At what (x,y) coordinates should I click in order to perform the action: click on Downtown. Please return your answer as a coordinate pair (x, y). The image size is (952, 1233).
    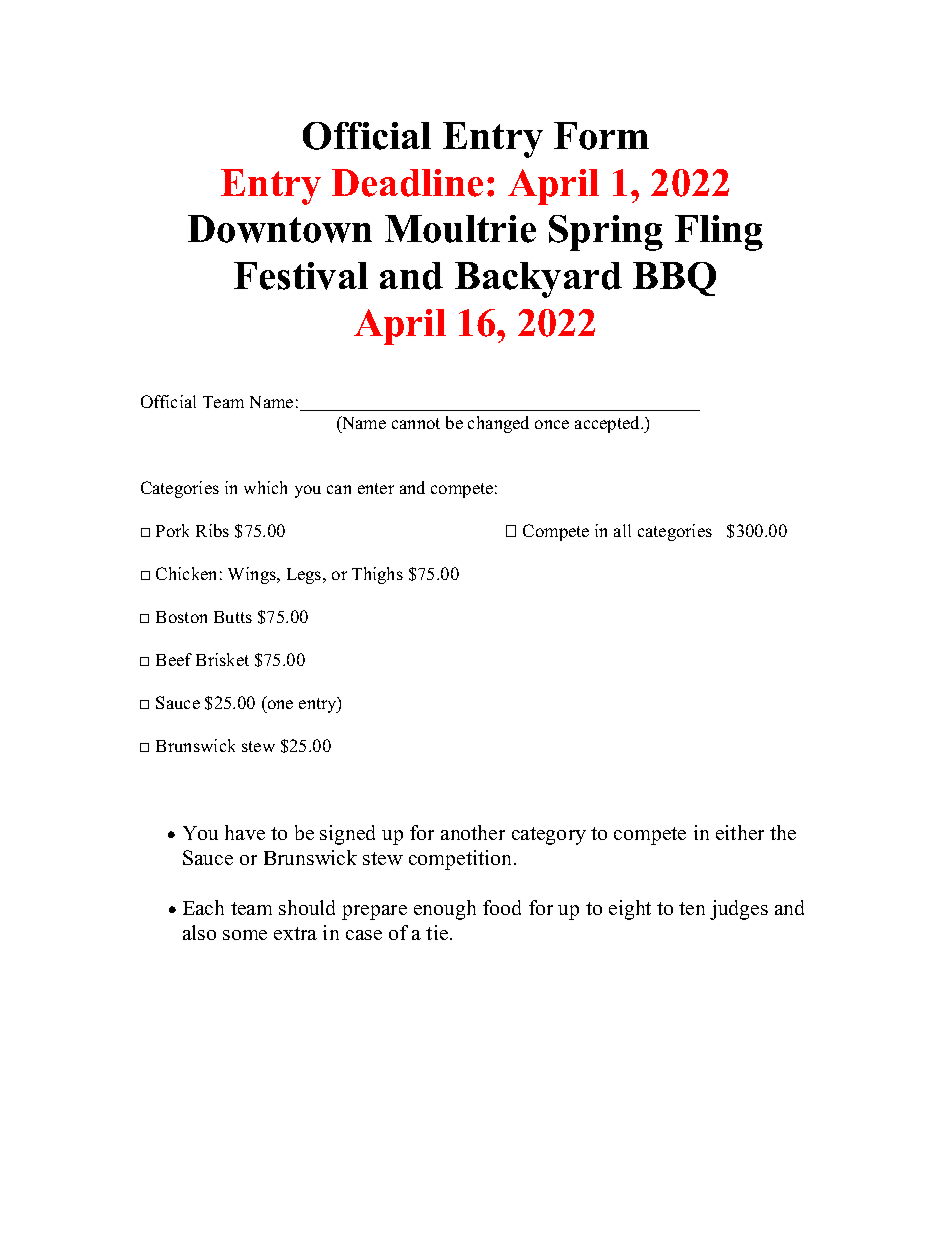
    Looking at the image, I should click on (280, 229).
